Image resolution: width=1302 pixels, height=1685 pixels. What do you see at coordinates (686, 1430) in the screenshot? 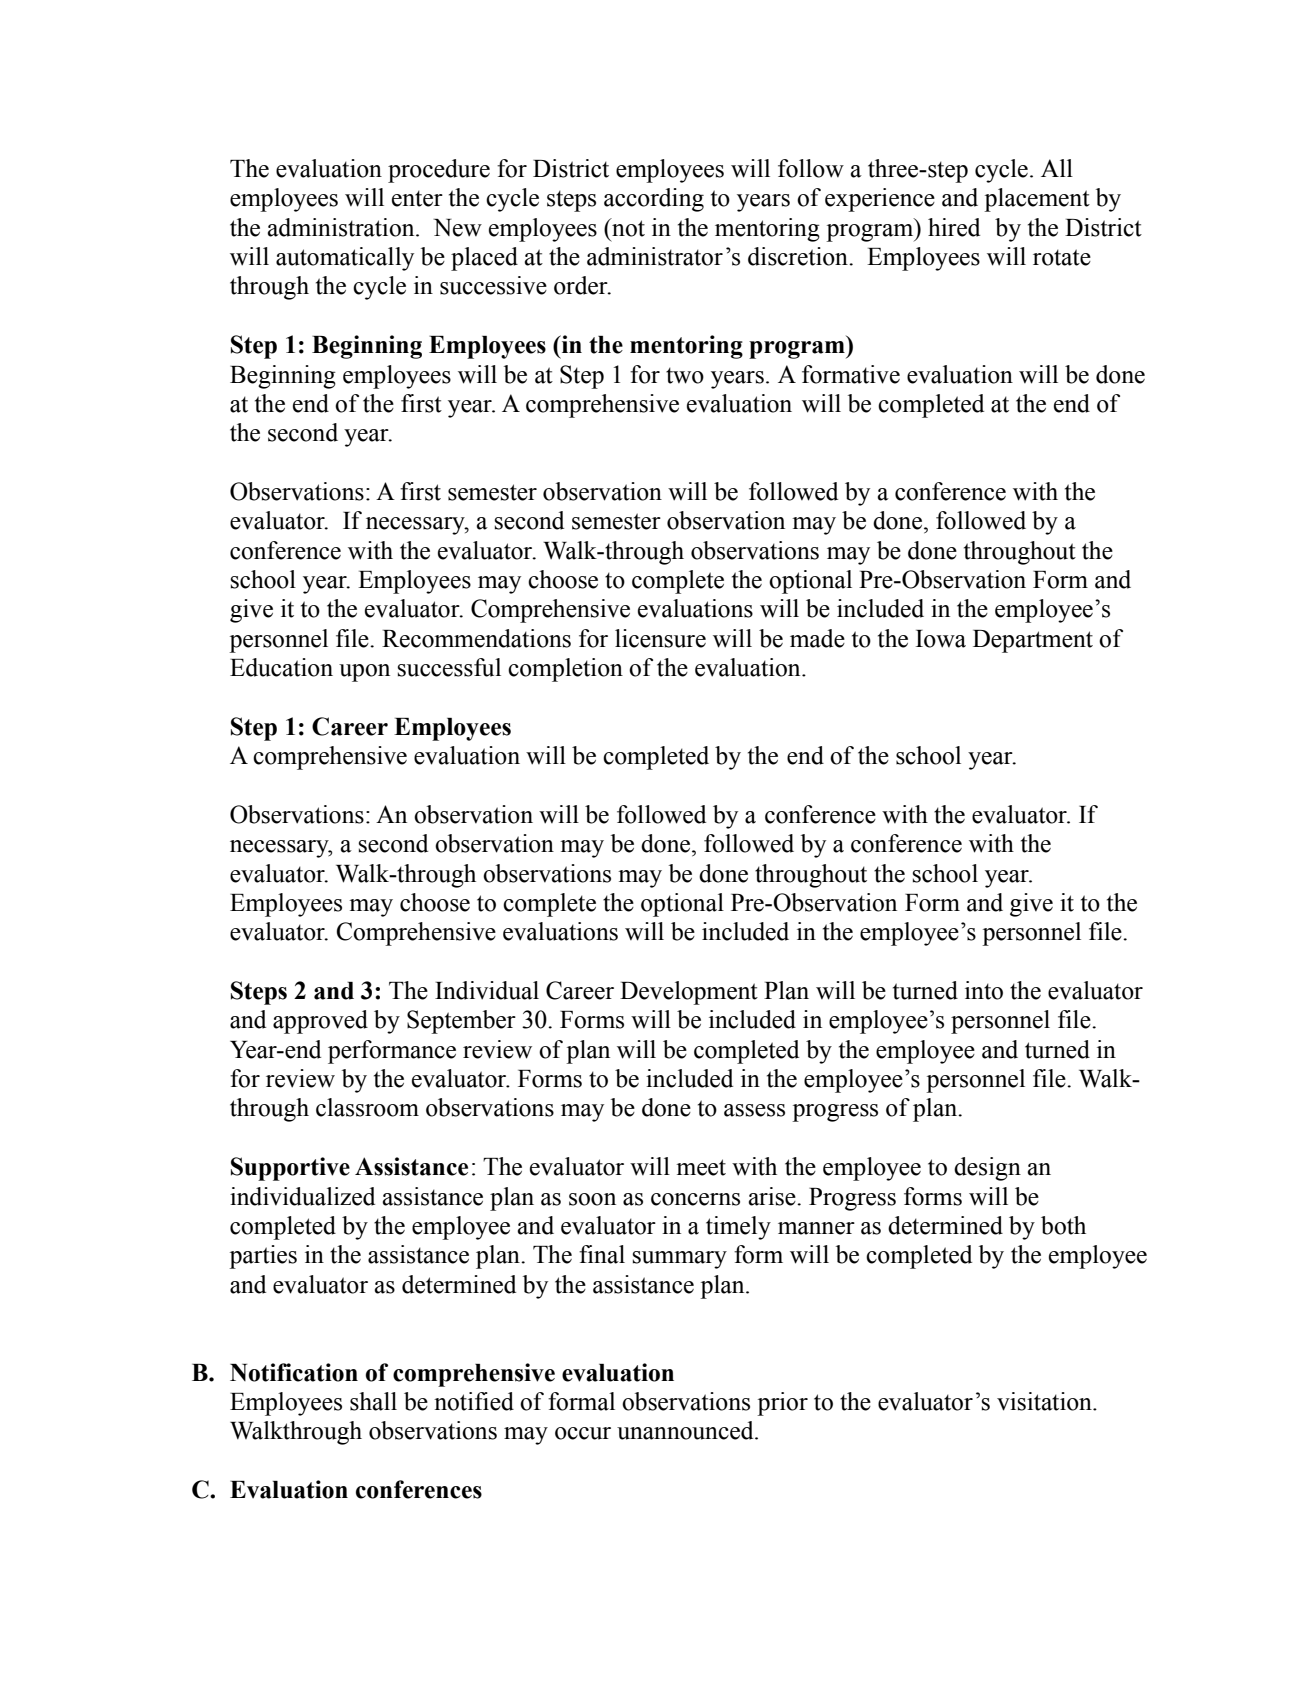
I see `unannounced` at bounding box center [686, 1430].
